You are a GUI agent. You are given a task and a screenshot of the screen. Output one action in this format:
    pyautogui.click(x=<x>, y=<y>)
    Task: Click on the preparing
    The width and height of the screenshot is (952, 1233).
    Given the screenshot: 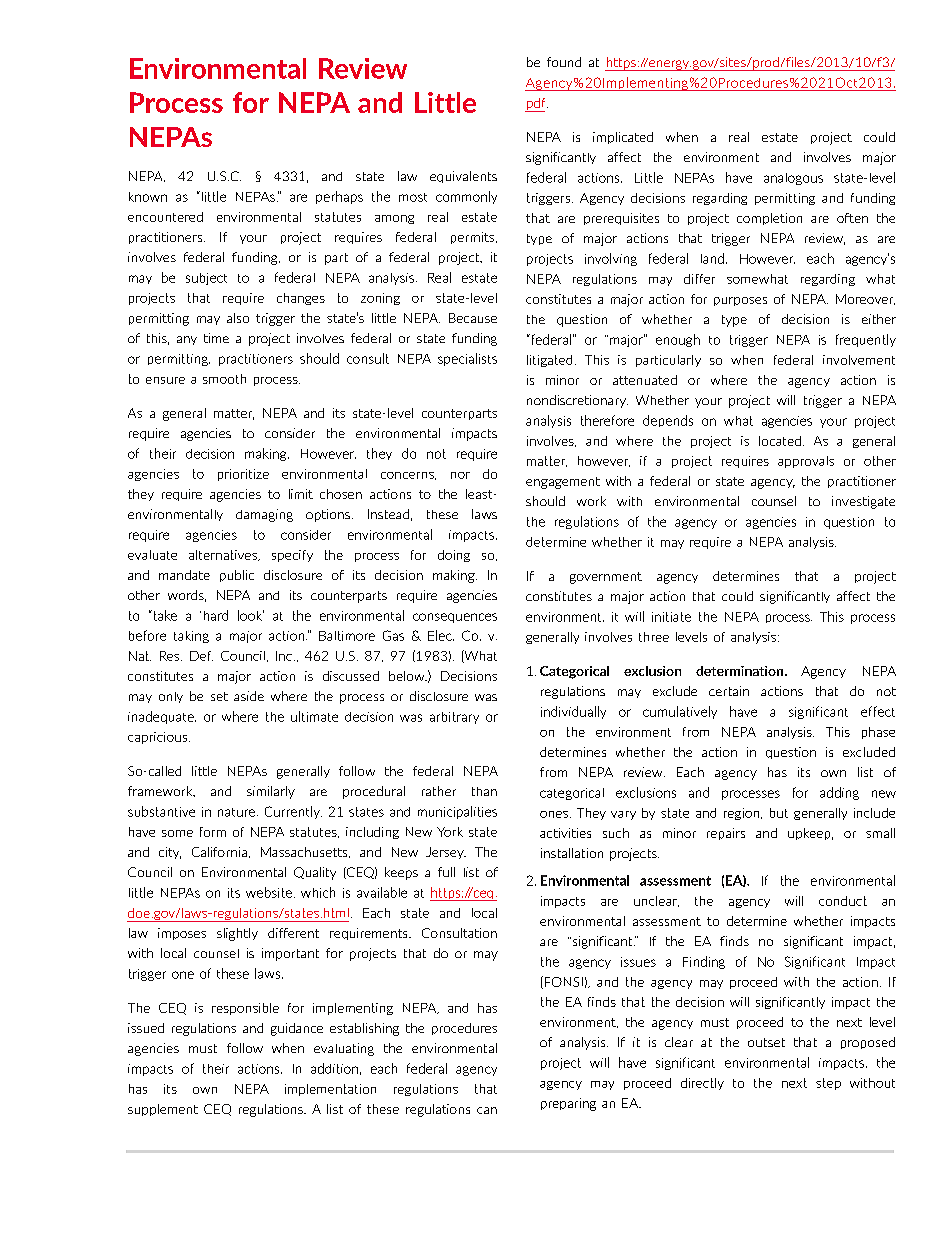 What is the action you would take?
    pyautogui.click(x=568, y=1104)
